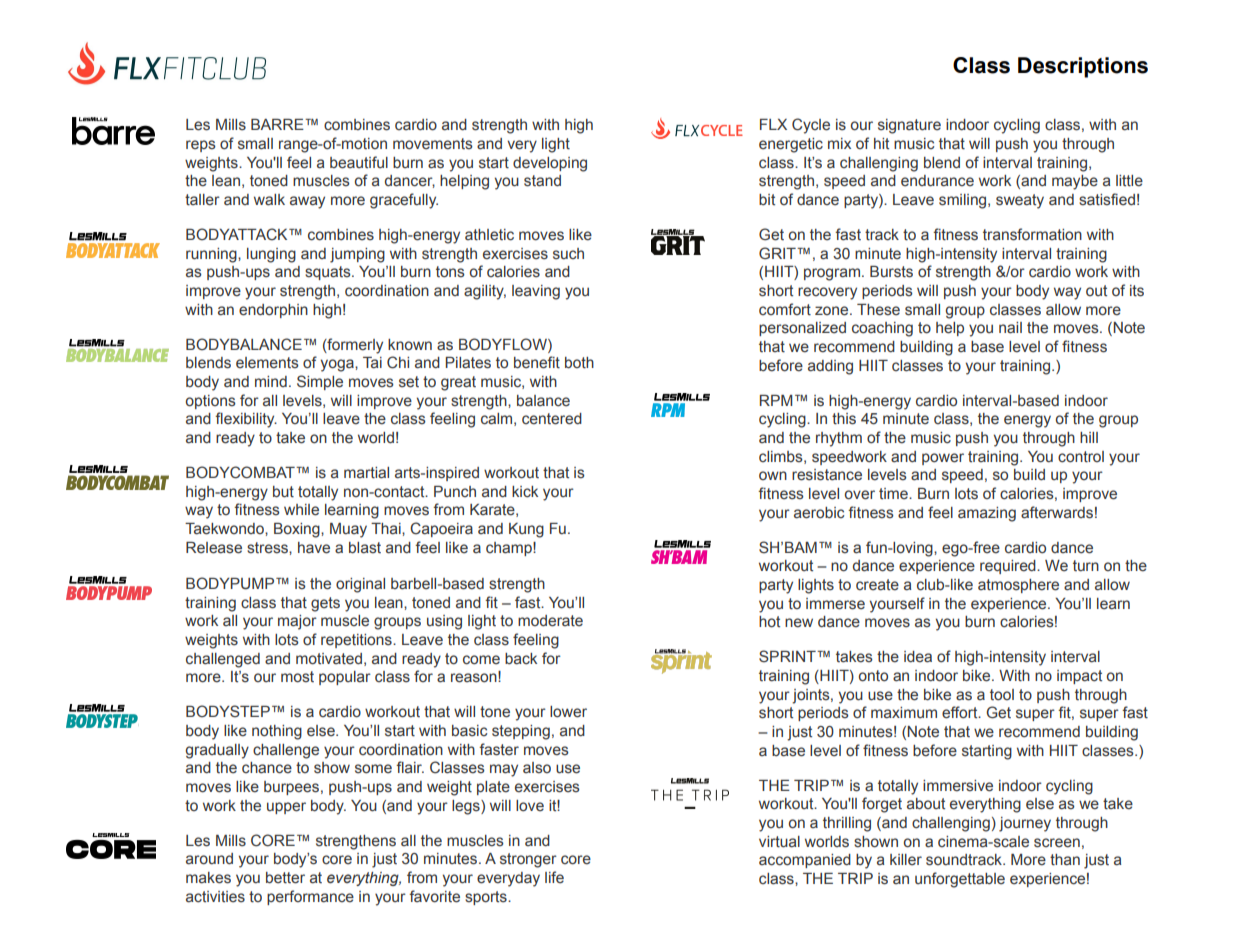  I want to click on Simple, so click(320, 382).
